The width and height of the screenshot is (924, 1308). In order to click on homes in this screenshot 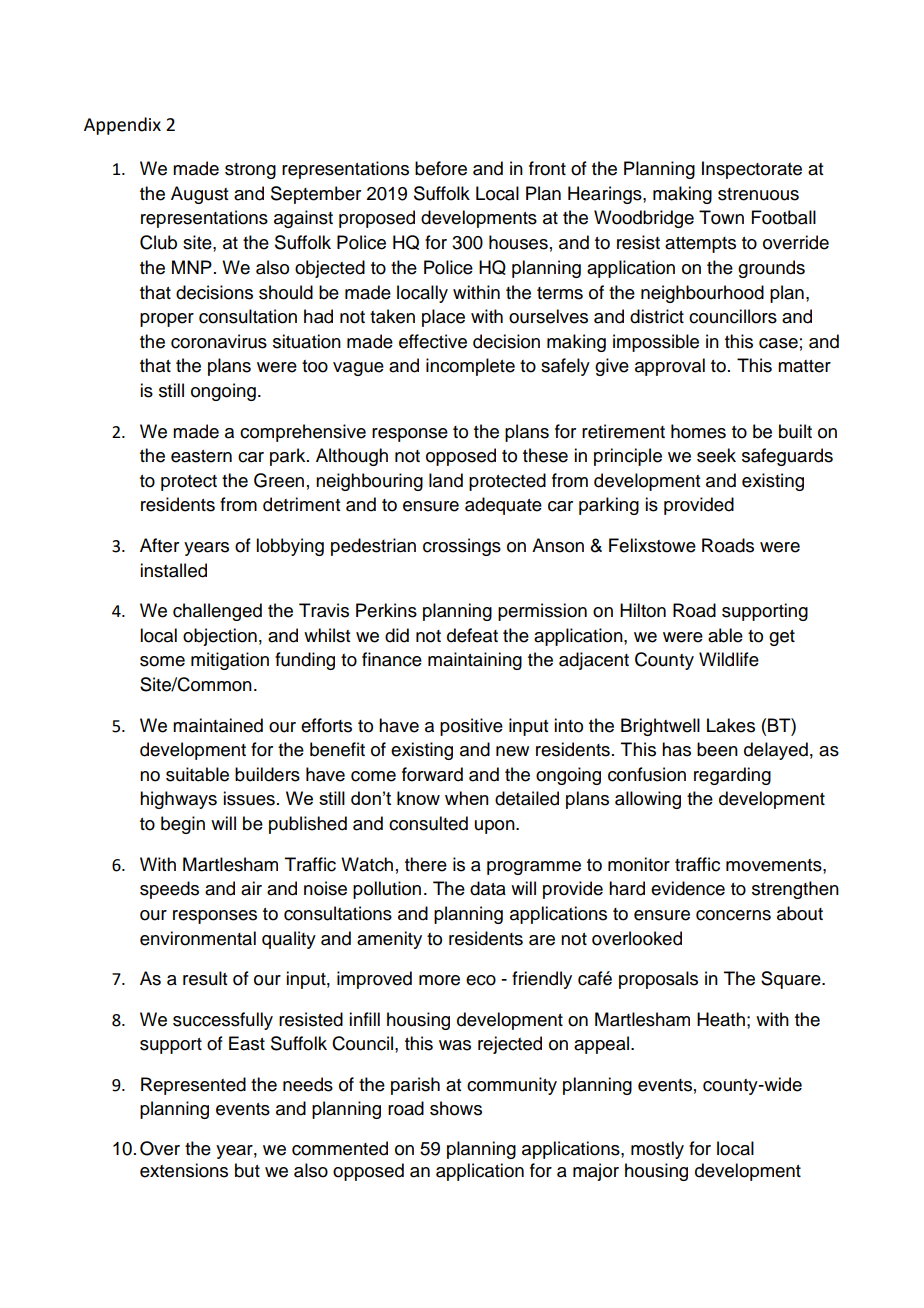, I will do `click(698, 431)`.
